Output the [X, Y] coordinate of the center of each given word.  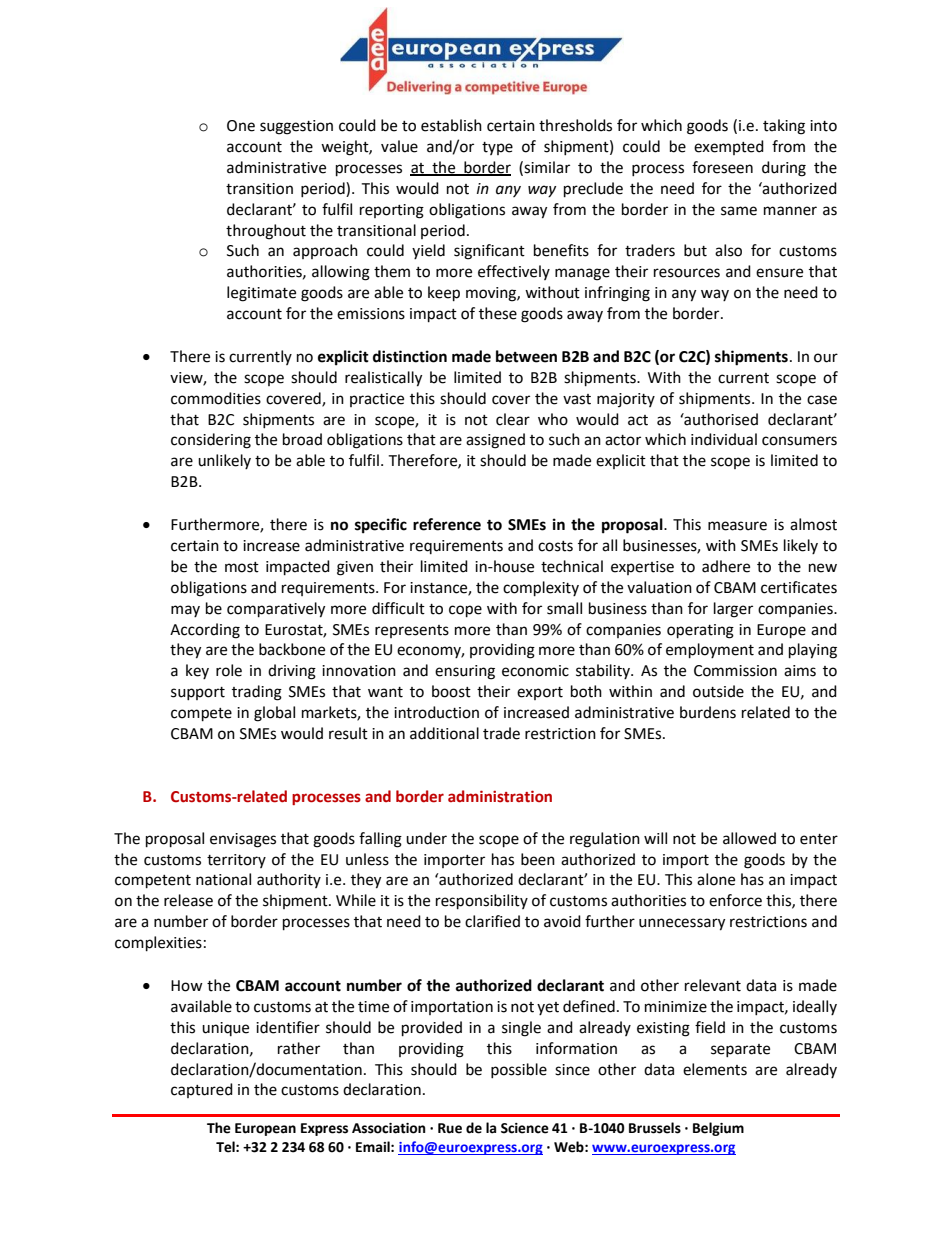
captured [202, 1090]
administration [500, 796]
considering [211, 441]
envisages [243, 840]
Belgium [718, 1129]
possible [519, 1070]
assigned [495, 441]
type [497, 148]
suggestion [296, 127]
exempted [729, 147]
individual [724, 439]
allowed [749, 838]
